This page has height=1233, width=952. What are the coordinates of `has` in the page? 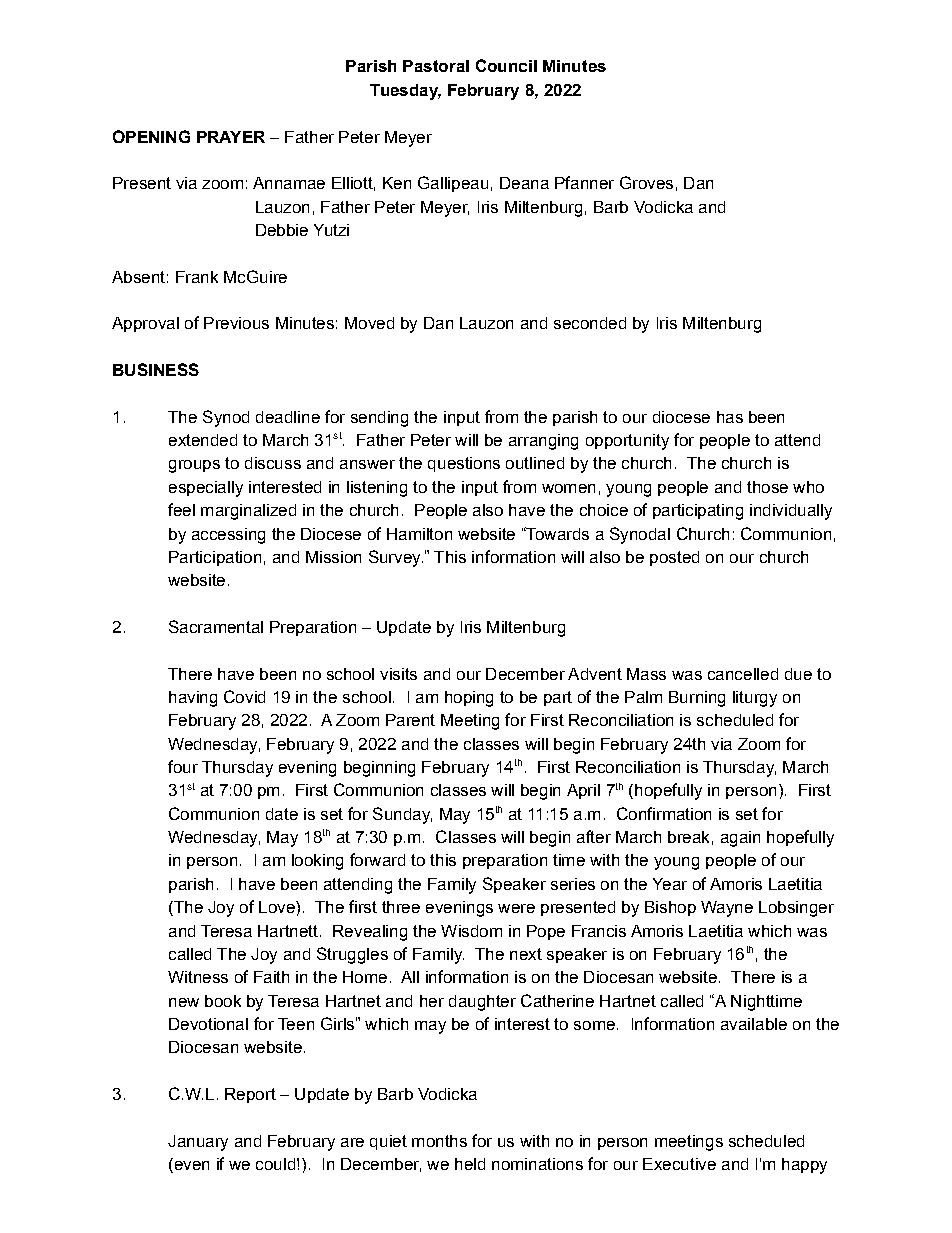 It's located at (730, 417).
